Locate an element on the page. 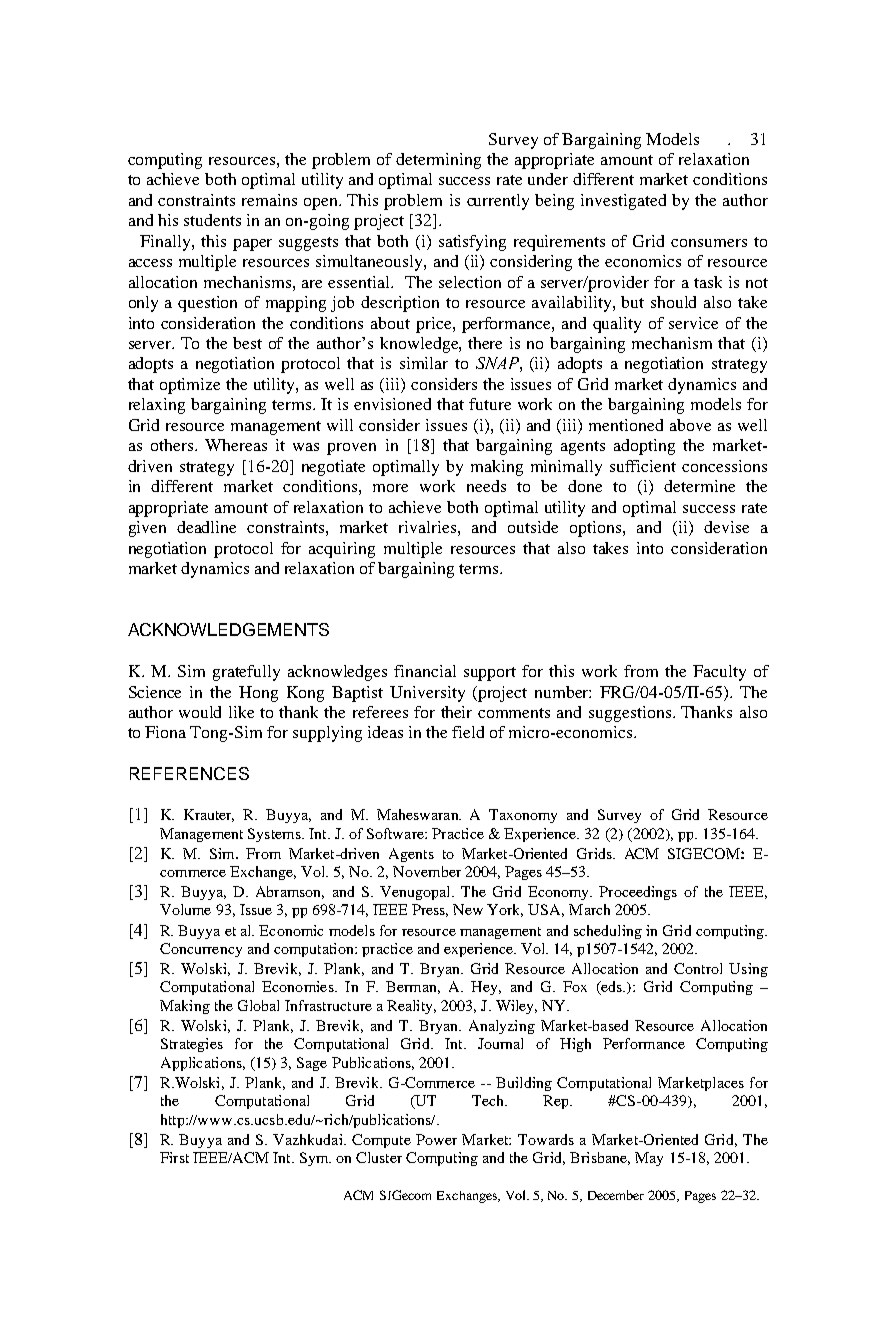 This image has width=896, height=1332. investigated is located at coordinates (623, 202).
